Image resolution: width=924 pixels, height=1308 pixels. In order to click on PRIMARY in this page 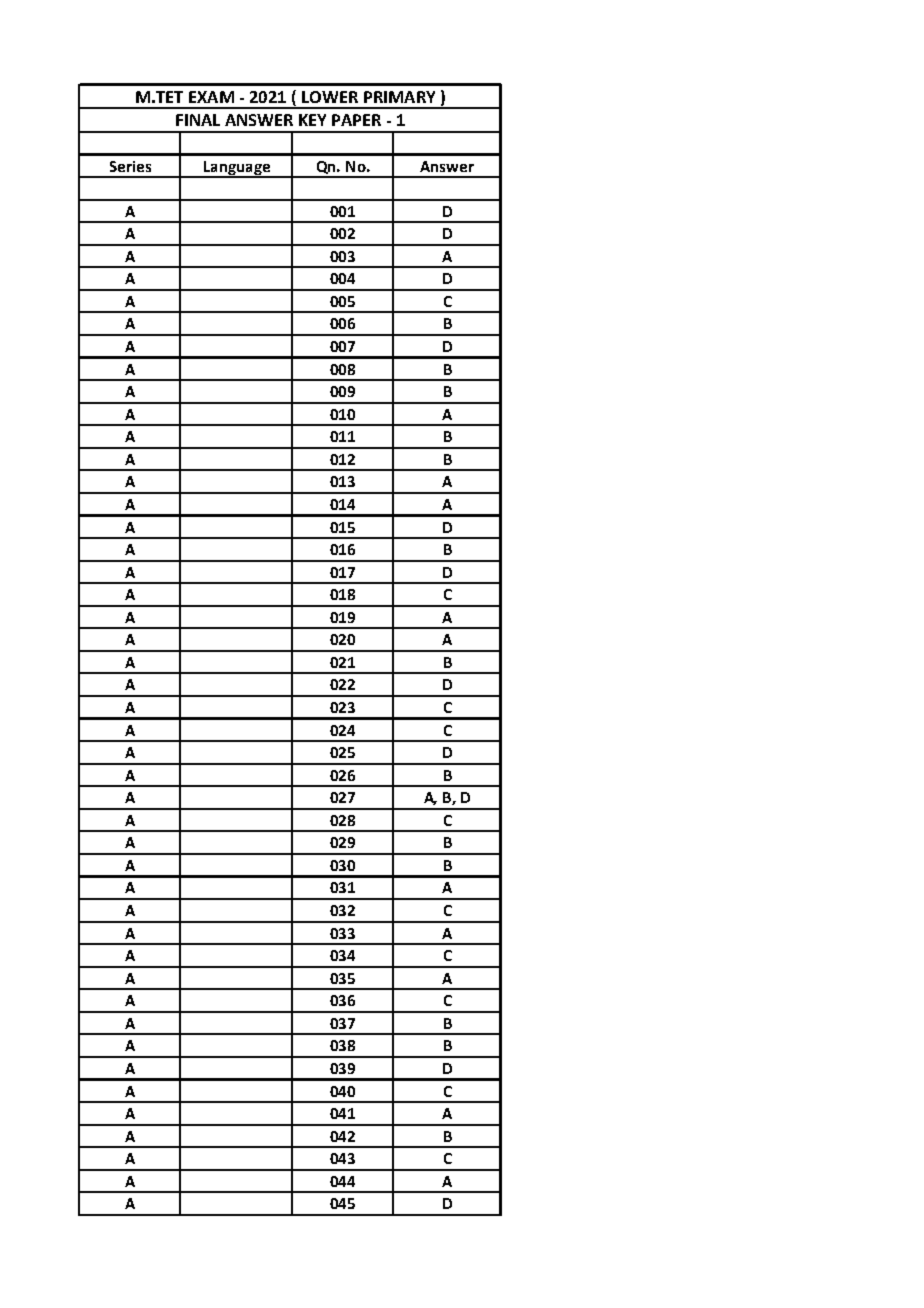, I will do `click(399, 97)`.
